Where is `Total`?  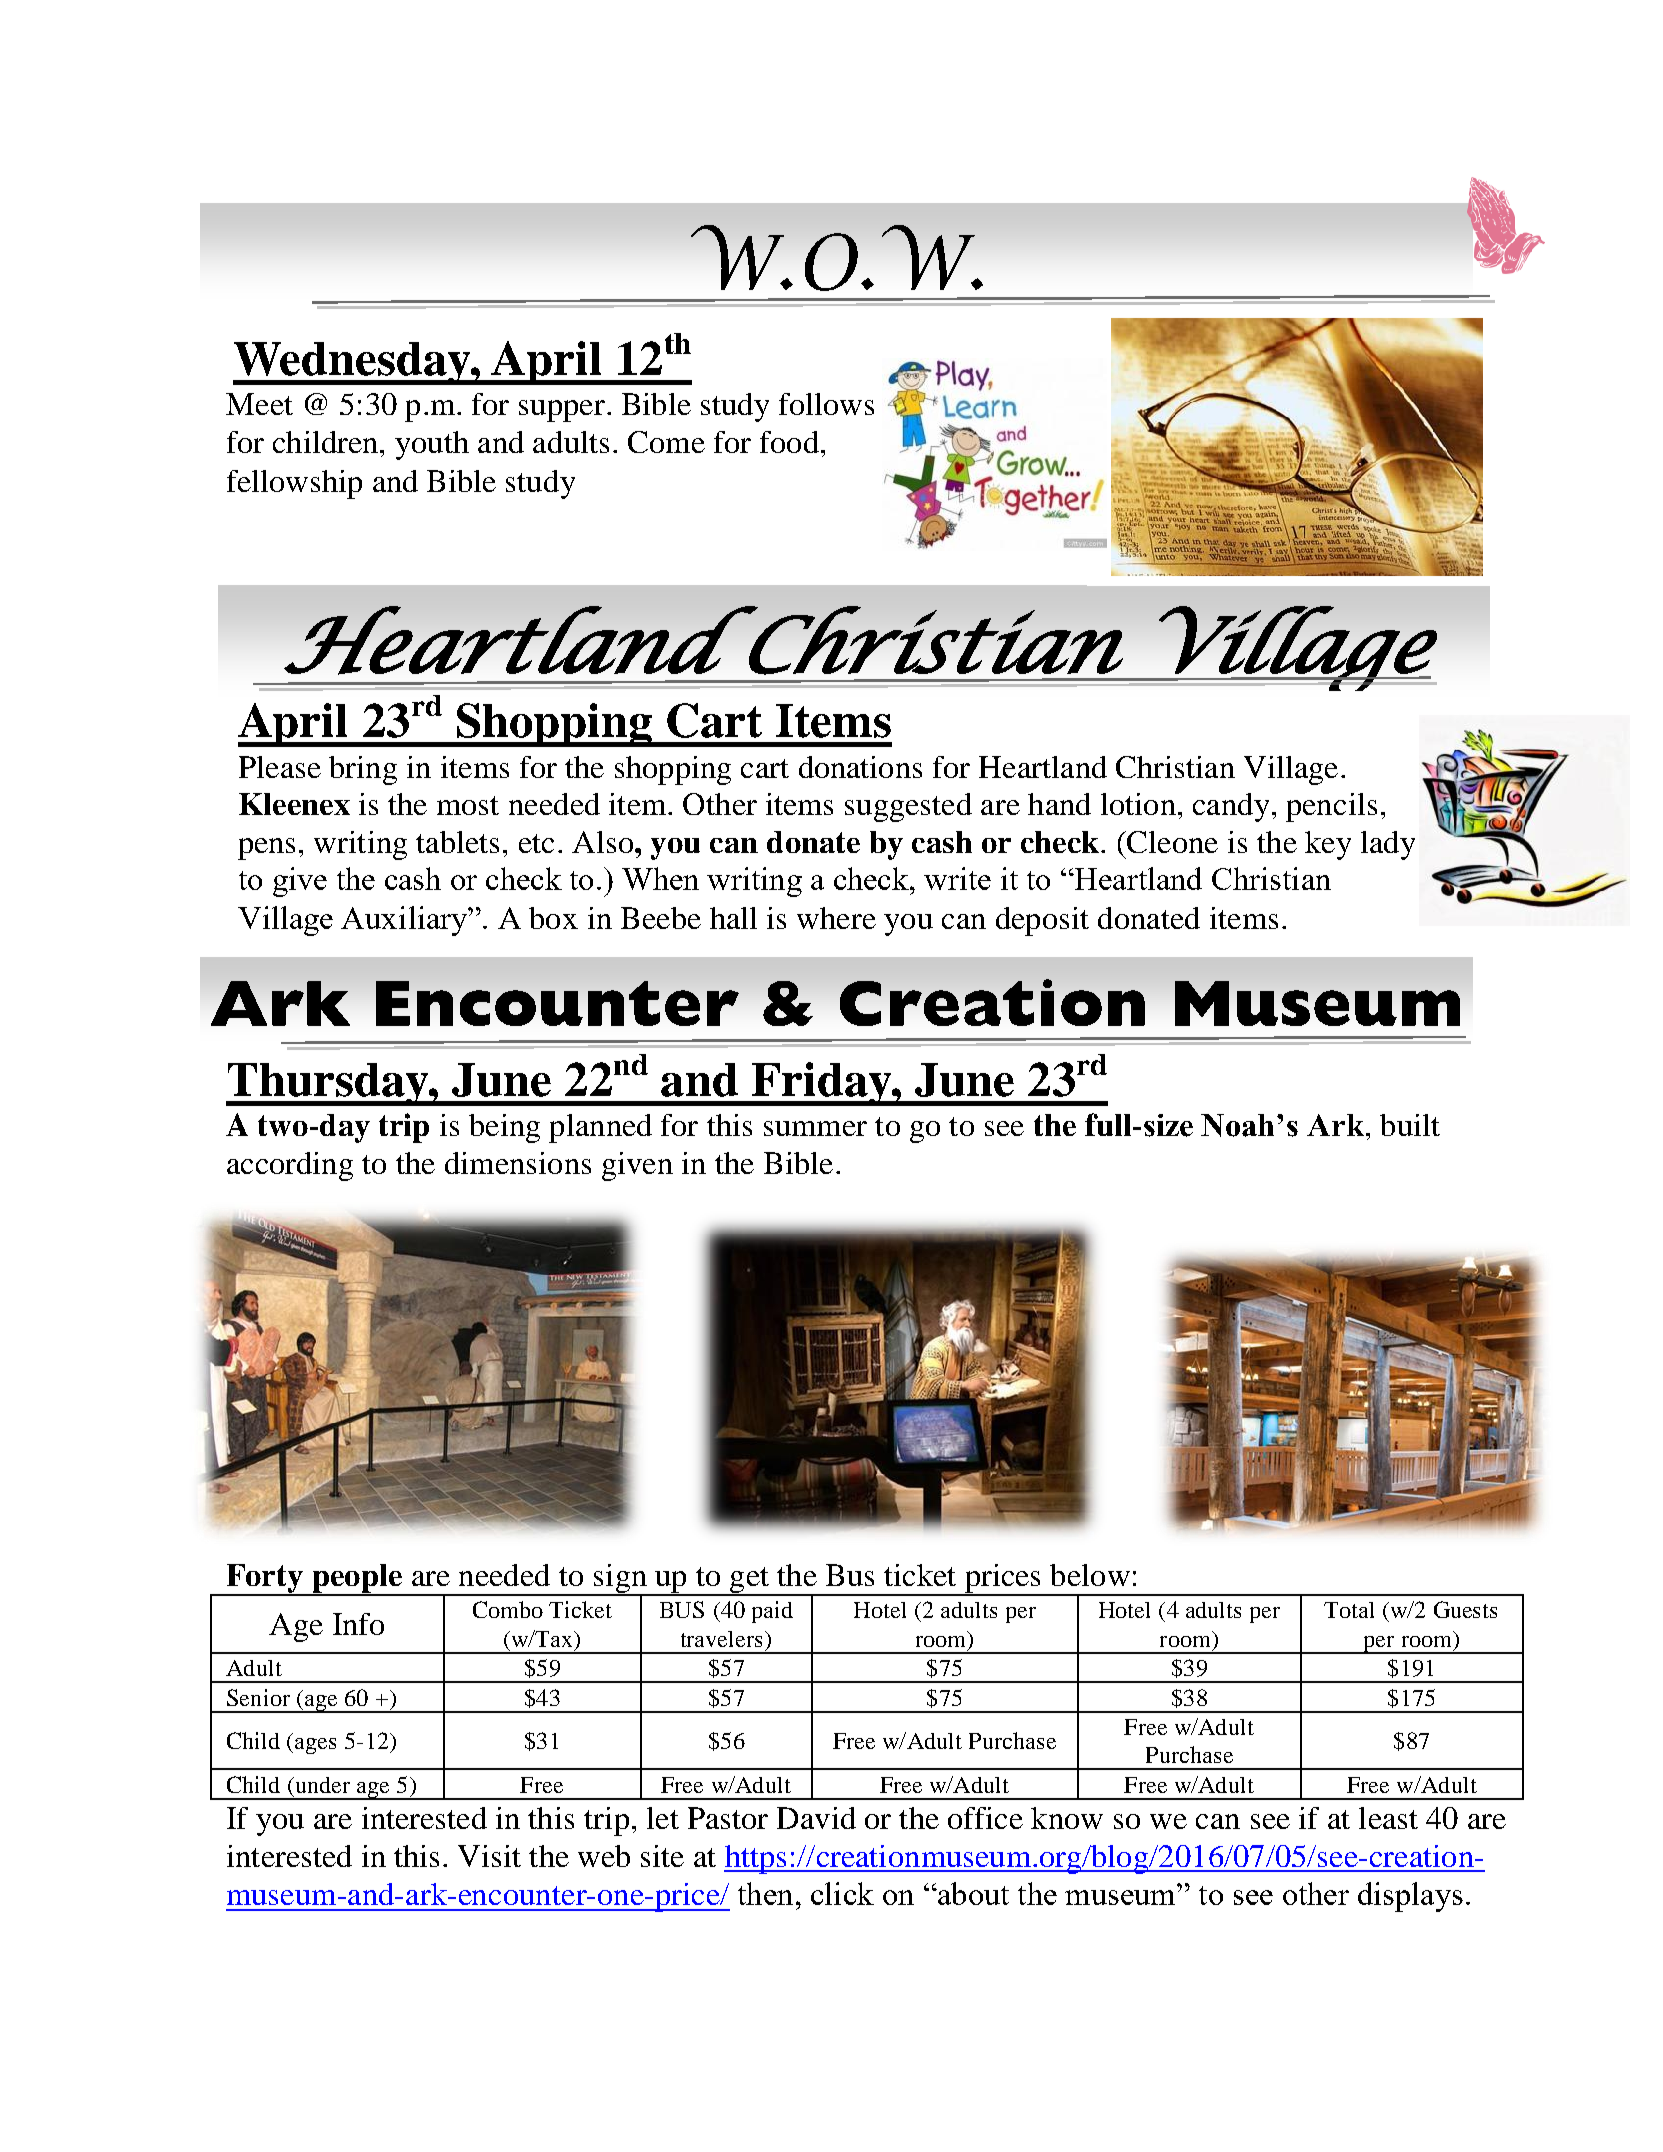
Total is located at coordinates (1349, 1610).
